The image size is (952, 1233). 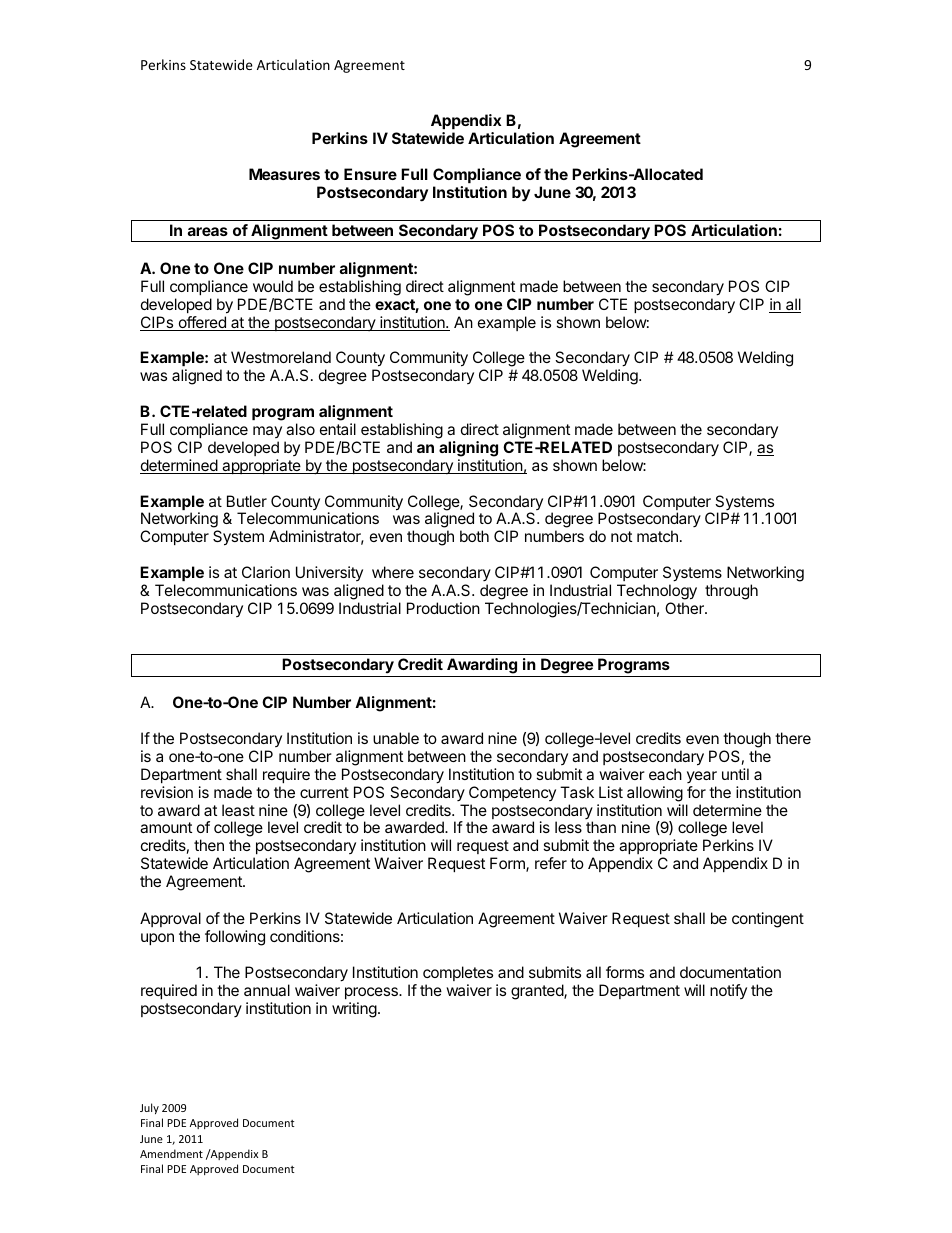 I want to click on Butler, so click(x=247, y=501).
